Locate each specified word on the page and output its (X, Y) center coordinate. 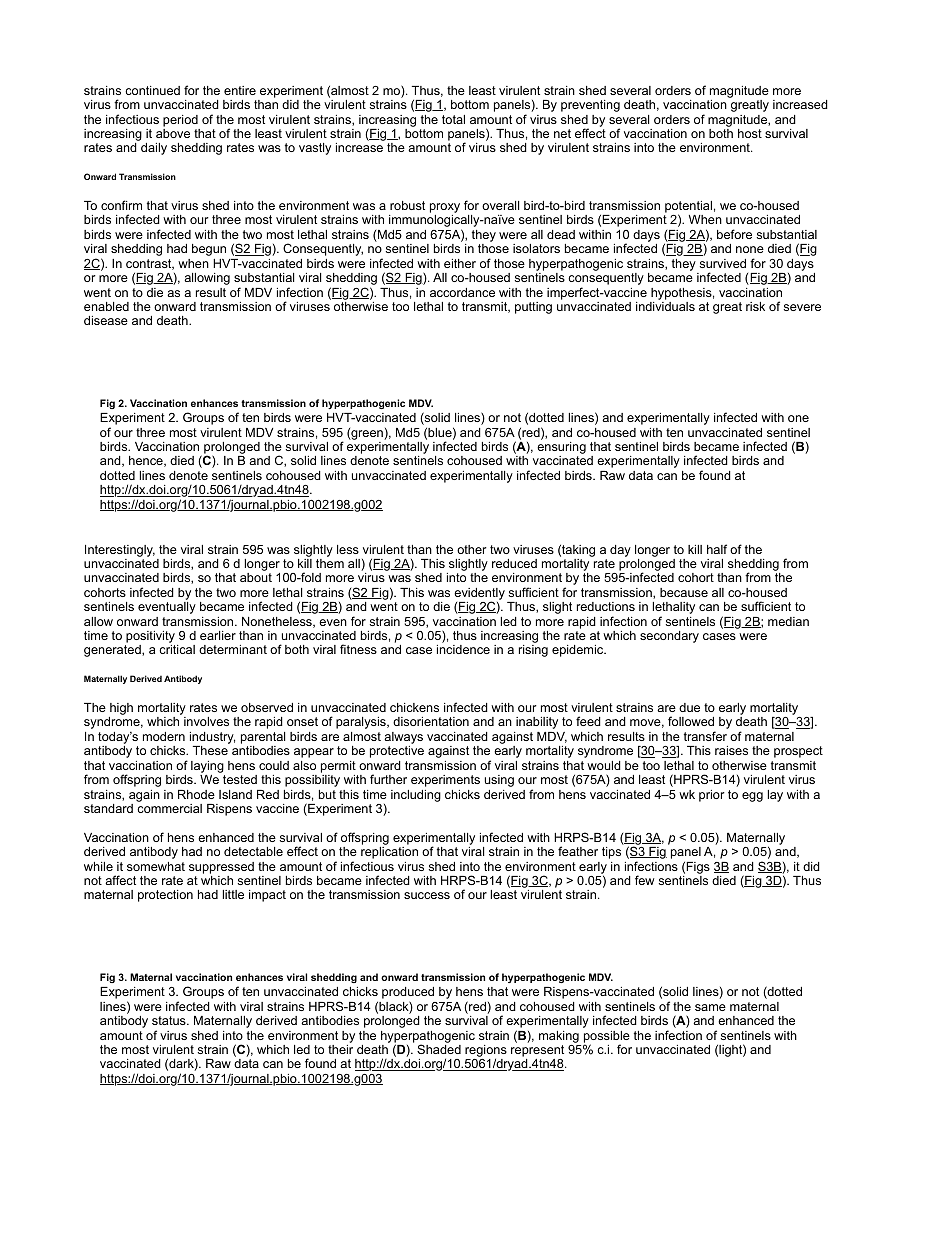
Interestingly (120, 551)
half (717, 549)
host (750, 133)
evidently (479, 595)
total (453, 119)
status (170, 1020)
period (180, 121)
